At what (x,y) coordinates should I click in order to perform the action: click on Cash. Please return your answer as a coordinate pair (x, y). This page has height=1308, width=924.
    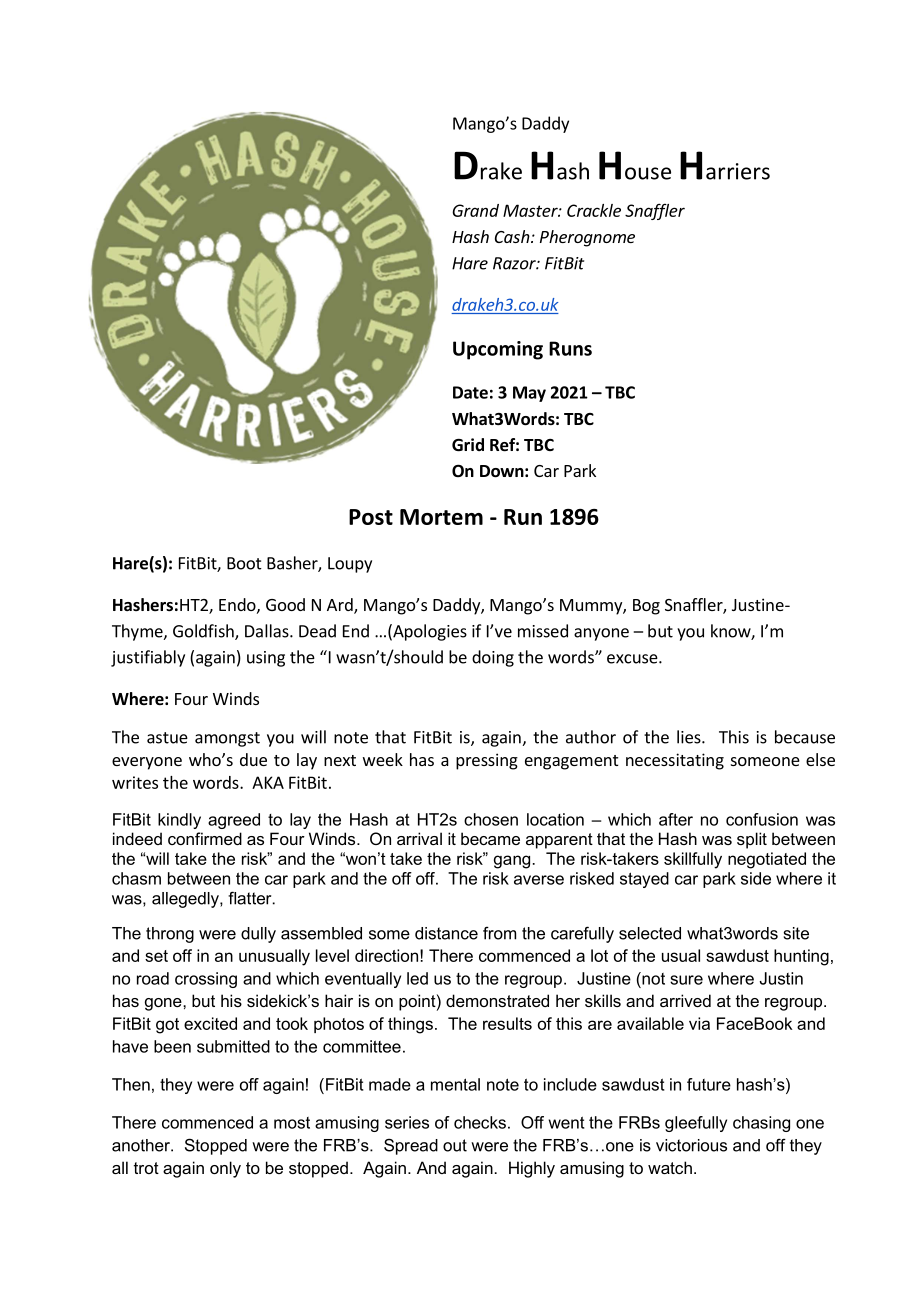
    Looking at the image, I should click on (513, 236).
